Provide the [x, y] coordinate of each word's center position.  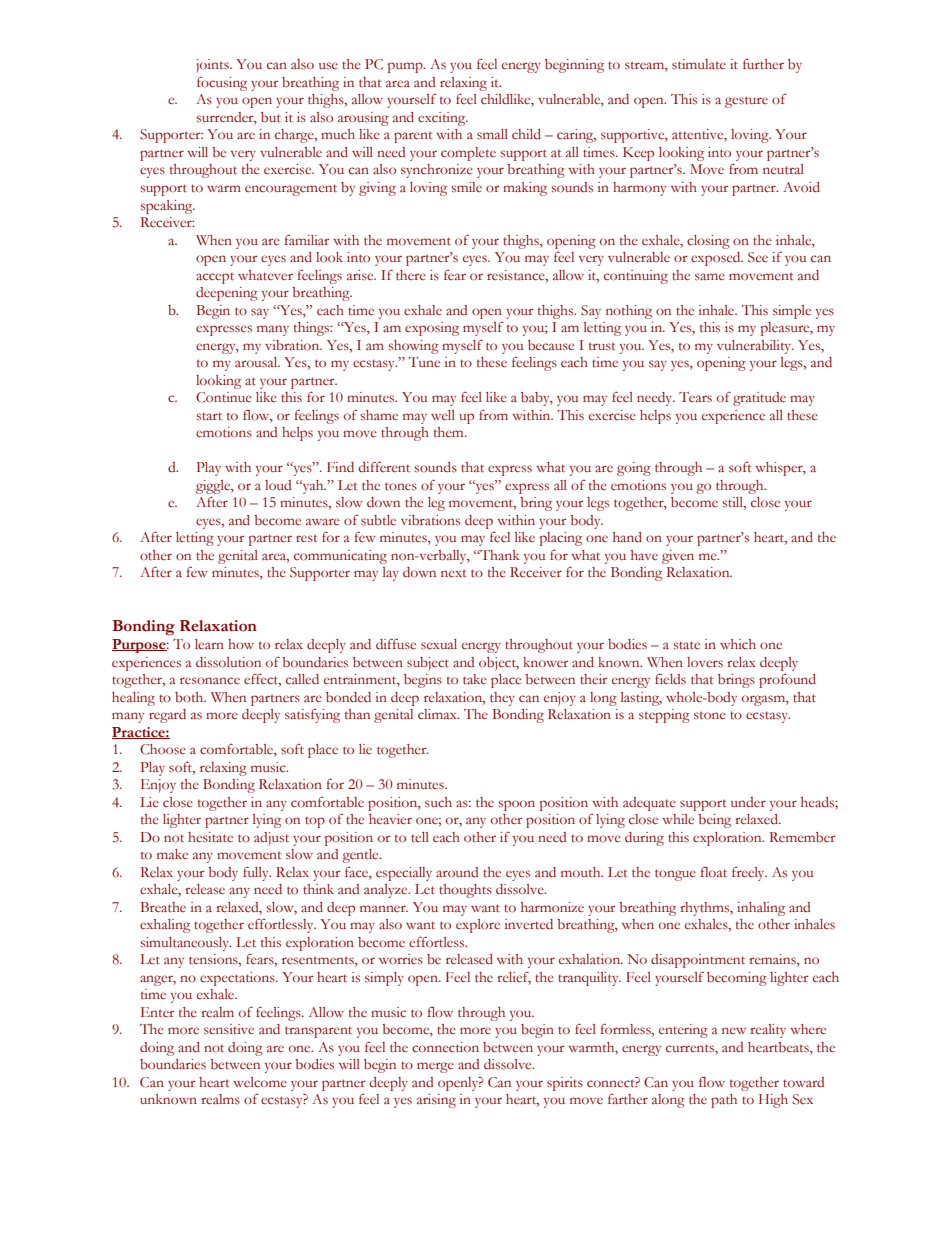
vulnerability [755, 347]
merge [435, 1067]
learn [209, 644]
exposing [432, 329]
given [678, 557]
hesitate [210, 837]
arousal [257, 362]
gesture [746, 102]
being [714, 821]
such [438, 802]
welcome [260, 1082]
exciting [443, 119]
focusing [222, 84]
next [454, 573]
